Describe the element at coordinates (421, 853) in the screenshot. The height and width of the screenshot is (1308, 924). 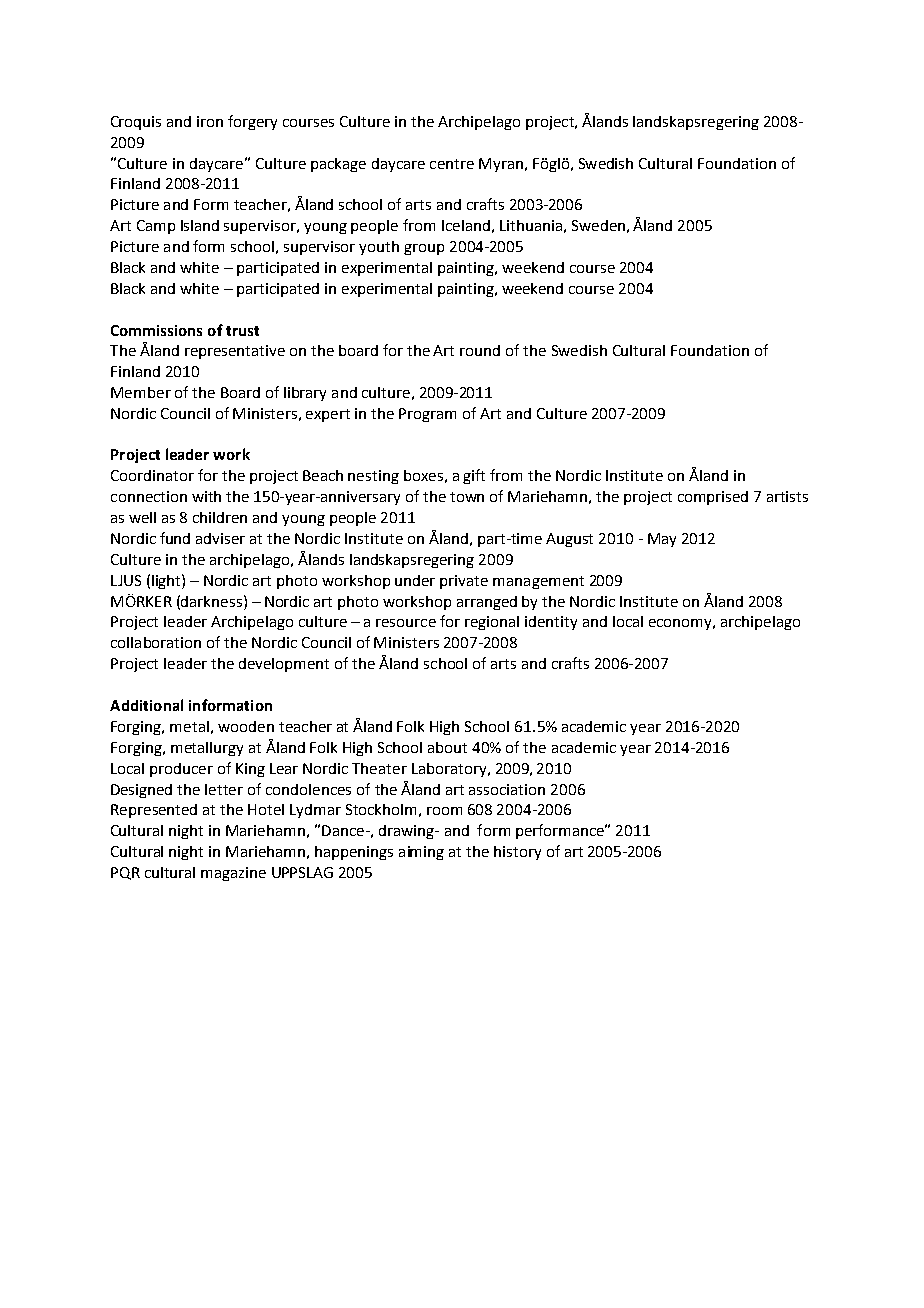
I see `aiming` at that location.
